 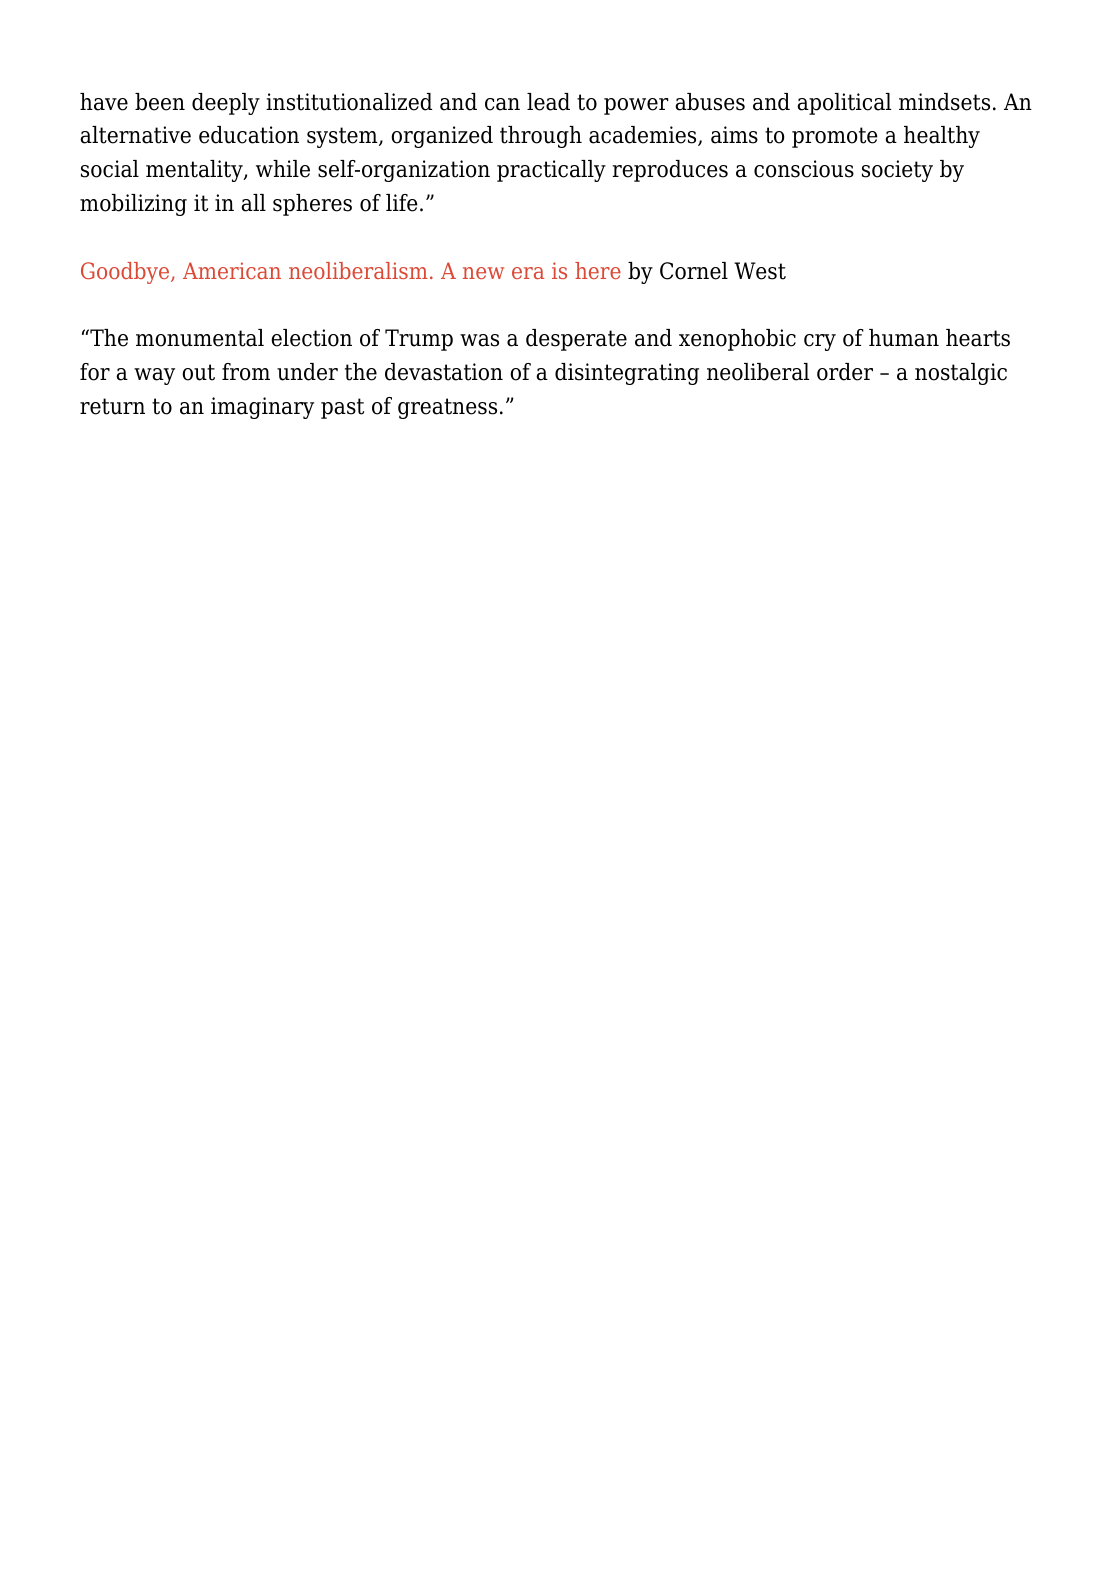 What do you see at coordinates (483, 273) in the image?
I see `new` at bounding box center [483, 273].
